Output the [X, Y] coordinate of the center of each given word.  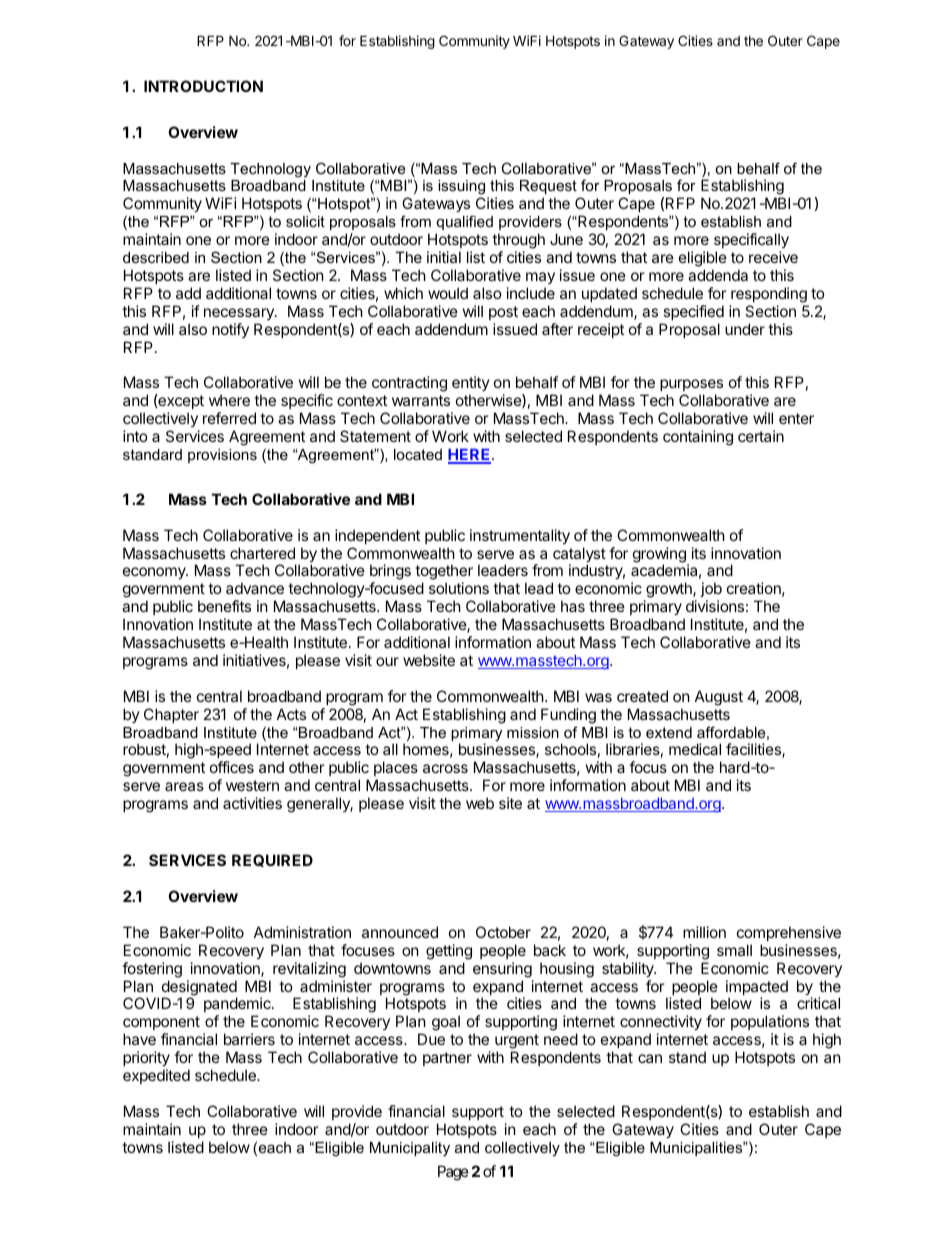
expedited [156, 1076]
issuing [463, 189]
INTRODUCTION [203, 86]
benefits [224, 606]
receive [773, 257]
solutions [459, 588]
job [711, 591]
